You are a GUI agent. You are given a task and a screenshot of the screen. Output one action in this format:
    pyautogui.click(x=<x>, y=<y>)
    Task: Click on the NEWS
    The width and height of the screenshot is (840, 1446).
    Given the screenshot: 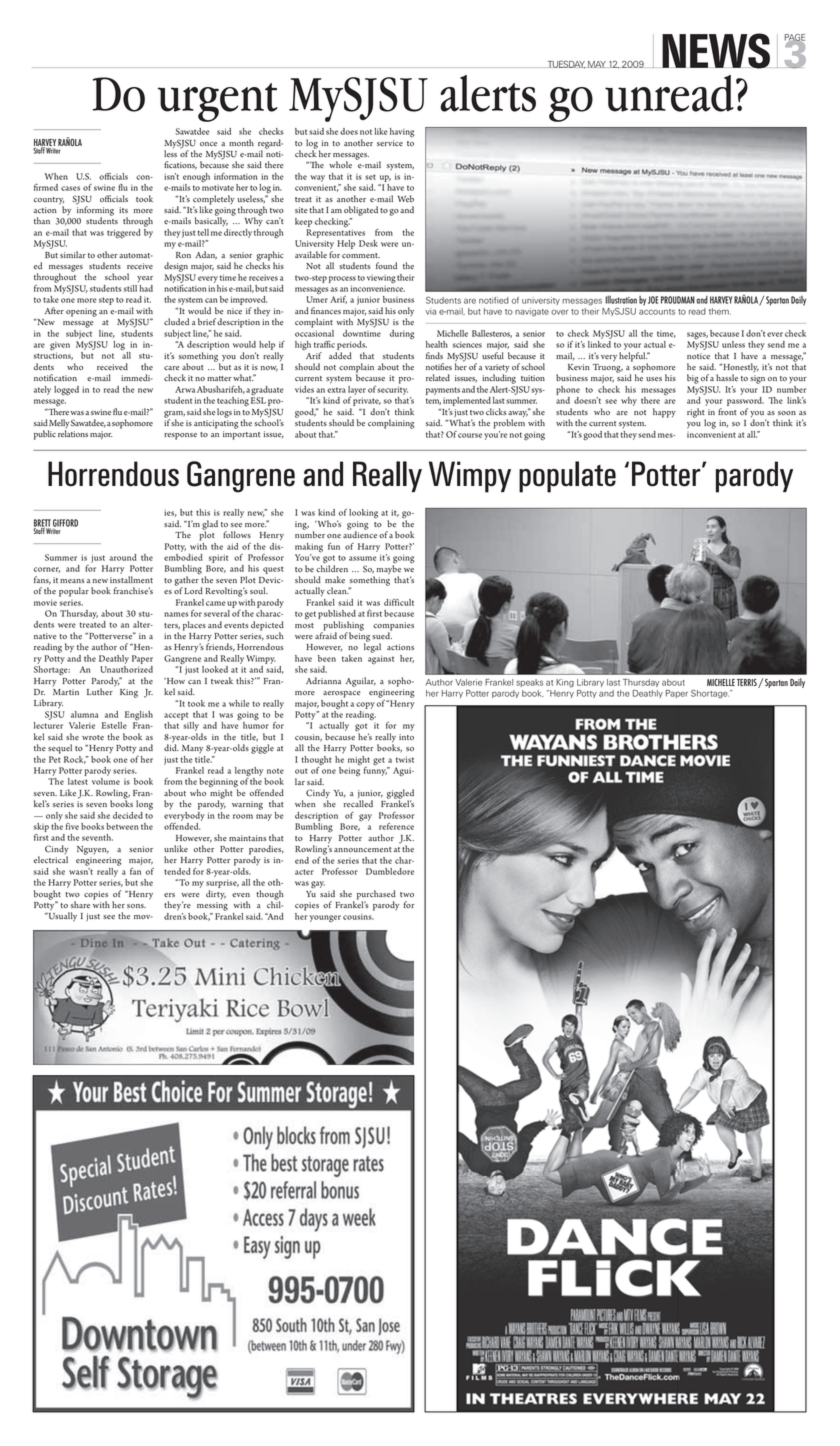 What is the action you would take?
    pyautogui.click(x=716, y=51)
